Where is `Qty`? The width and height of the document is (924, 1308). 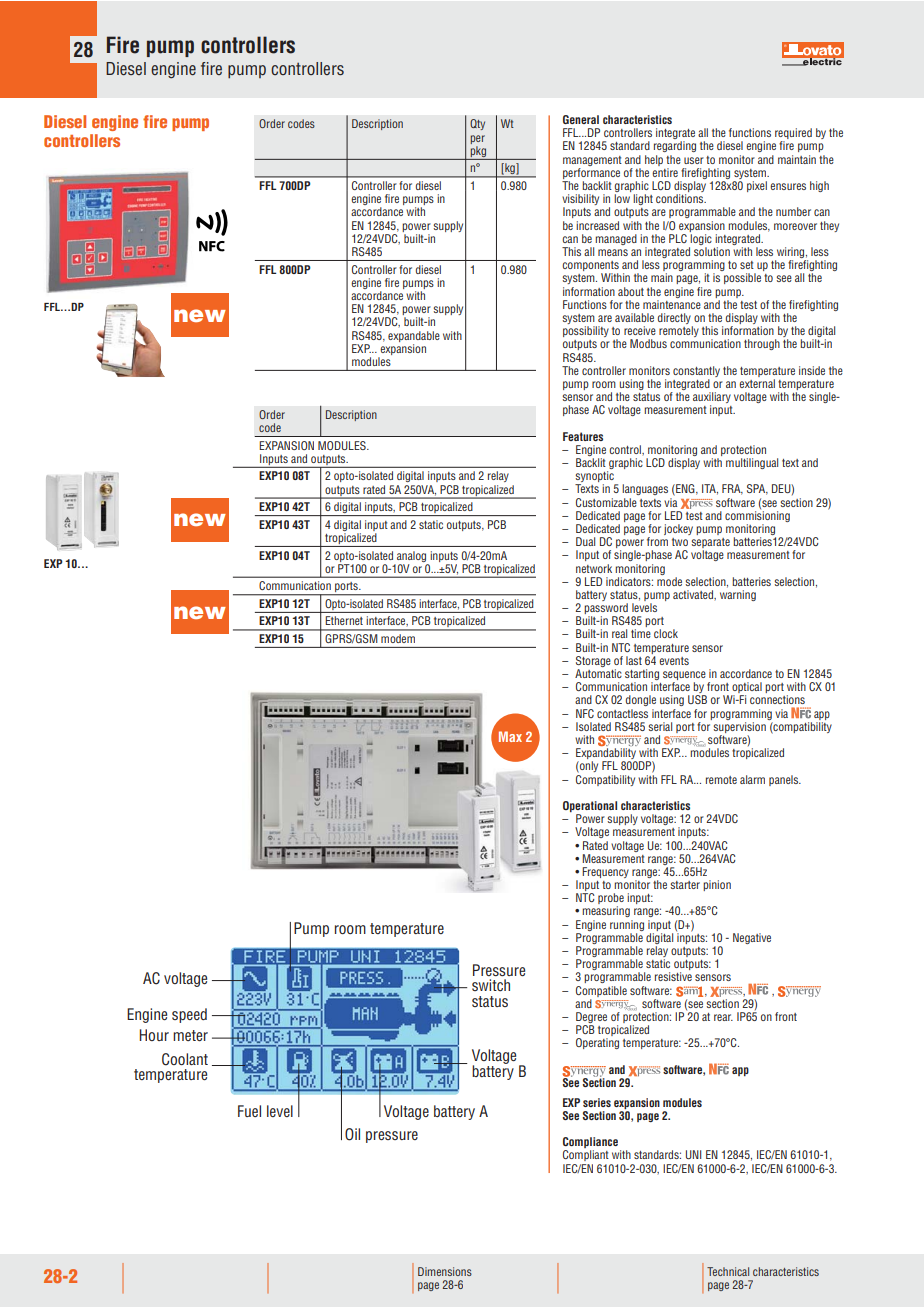
Qty is located at coordinates (477, 124).
